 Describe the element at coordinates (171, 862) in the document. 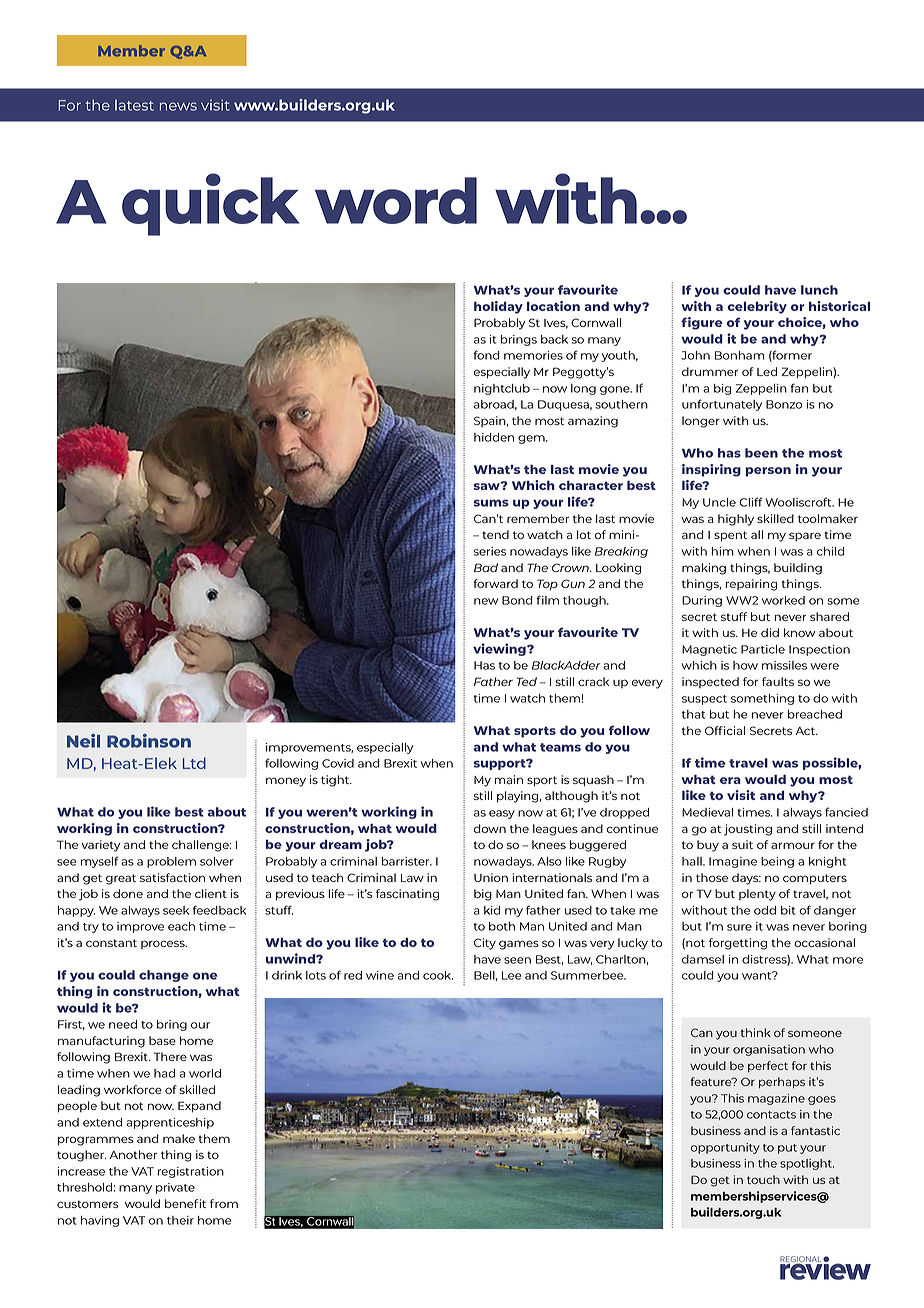

I see `problem` at that location.
